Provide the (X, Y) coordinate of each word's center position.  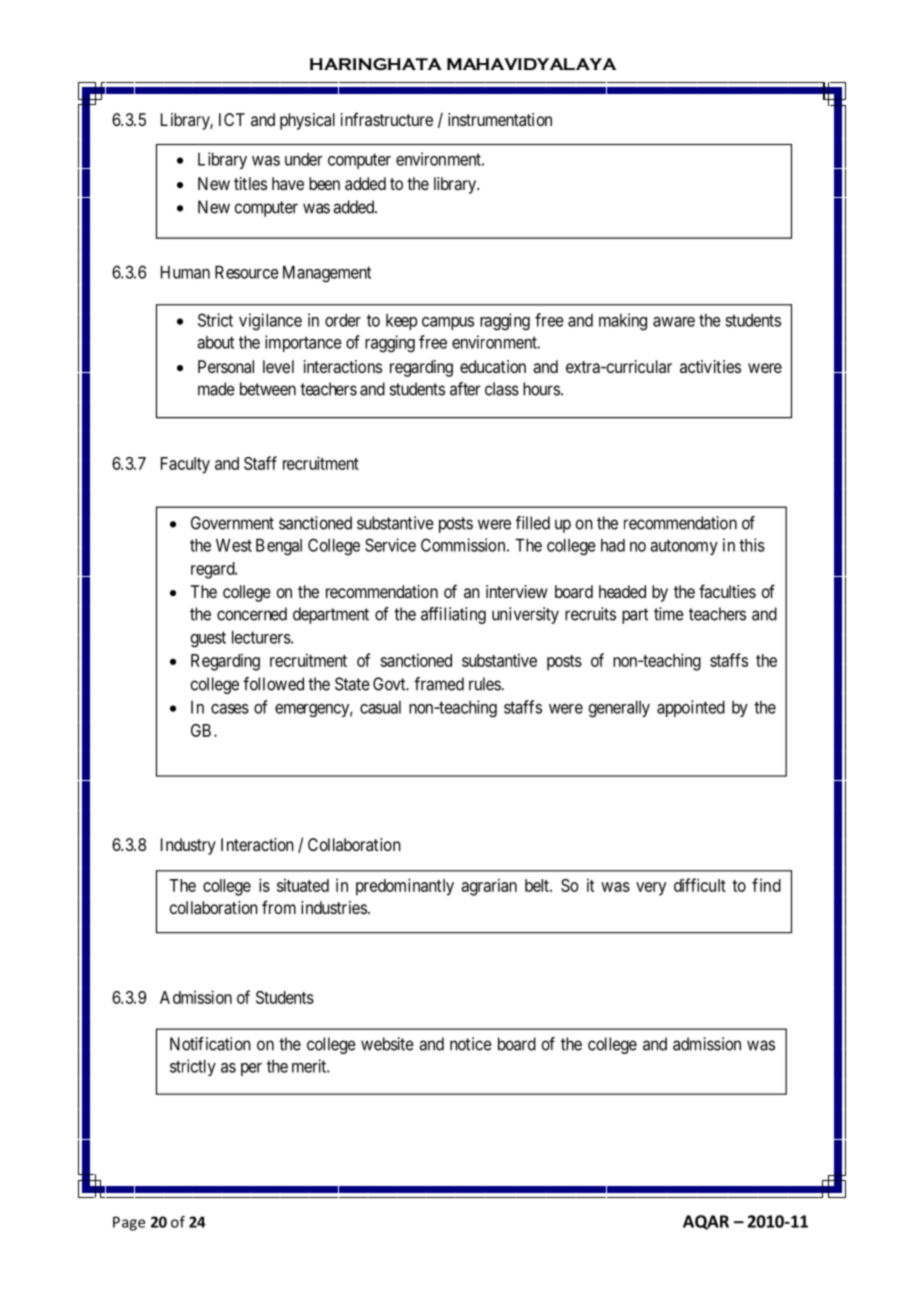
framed (439, 684)
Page (129, 1223)
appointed (691, 708)
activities (710, 366)
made (216, 389)
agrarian (489, 887)
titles (250, 183)
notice (471, 1044)
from (279, 907)
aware (674, 322)
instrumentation (500, 119)
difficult (700, 885)
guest (208, 639)
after (465, 389)
